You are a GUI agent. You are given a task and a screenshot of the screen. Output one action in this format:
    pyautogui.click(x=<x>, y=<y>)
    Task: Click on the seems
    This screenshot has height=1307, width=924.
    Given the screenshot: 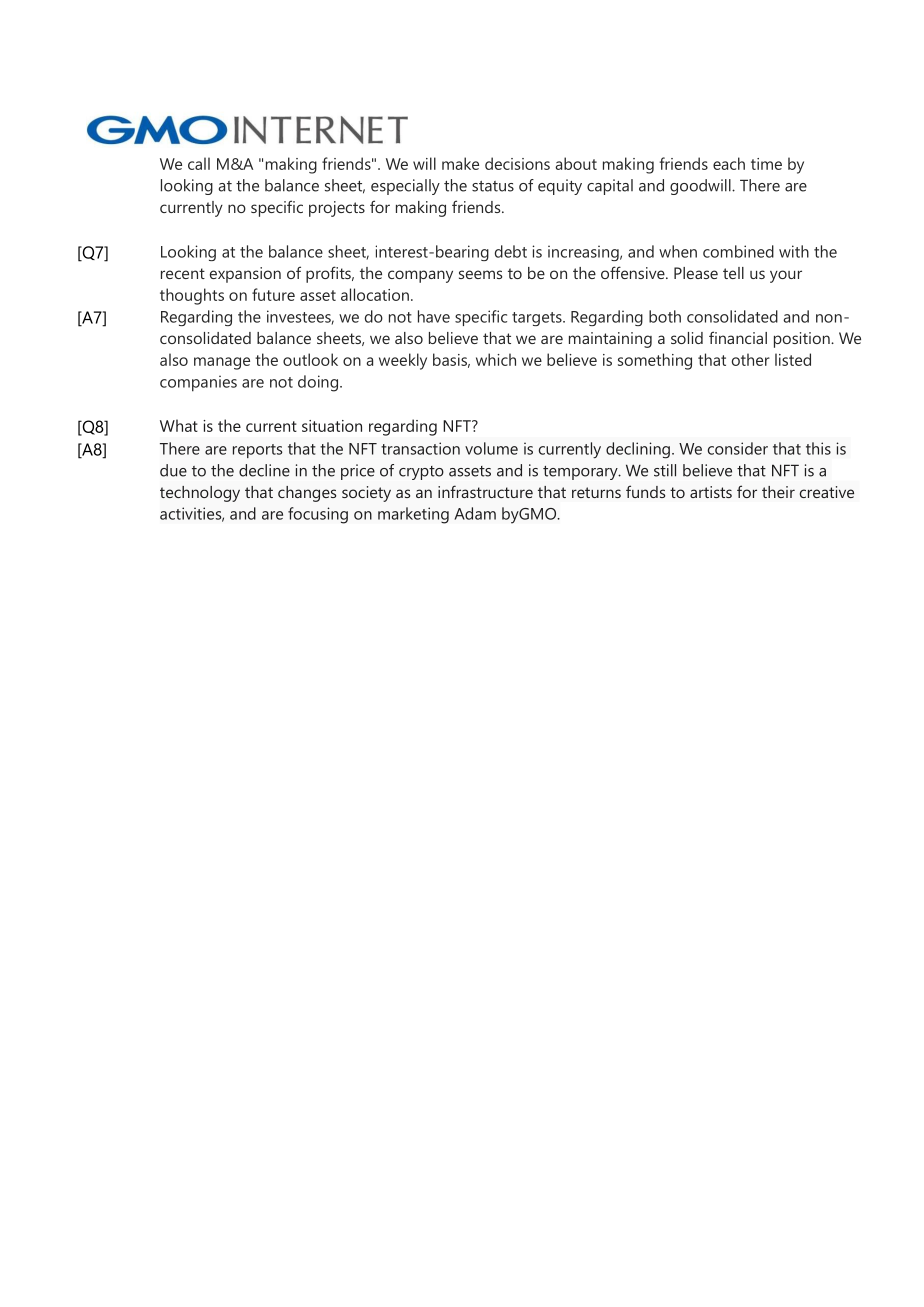 What is the action you would take?
    pyautogui.click(x=480, y=274)
